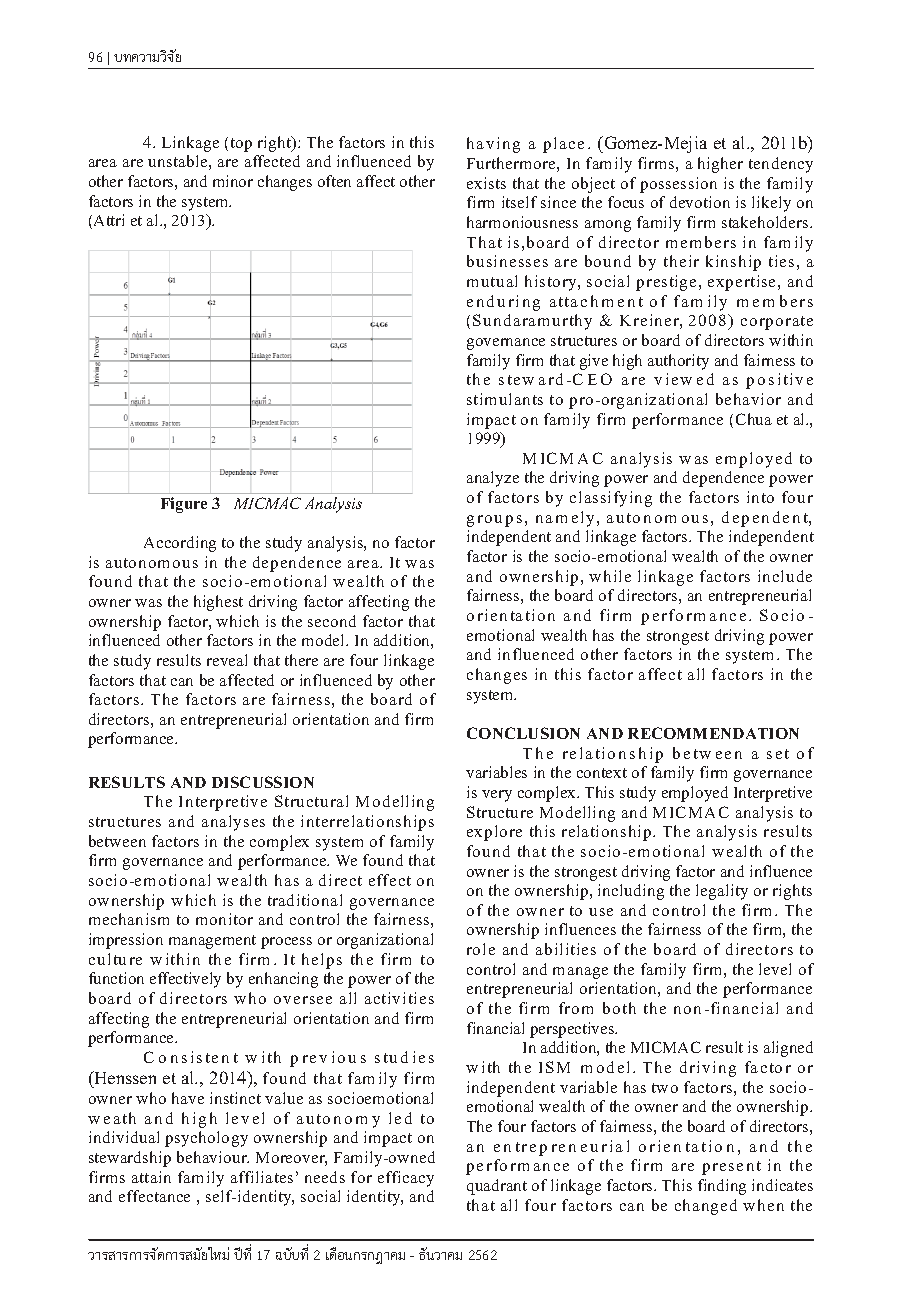 This image has width=924, height=1308. What do you see at coordinates (722, 892) in the image?
I see `legality` at bounding box center [722, 892].
